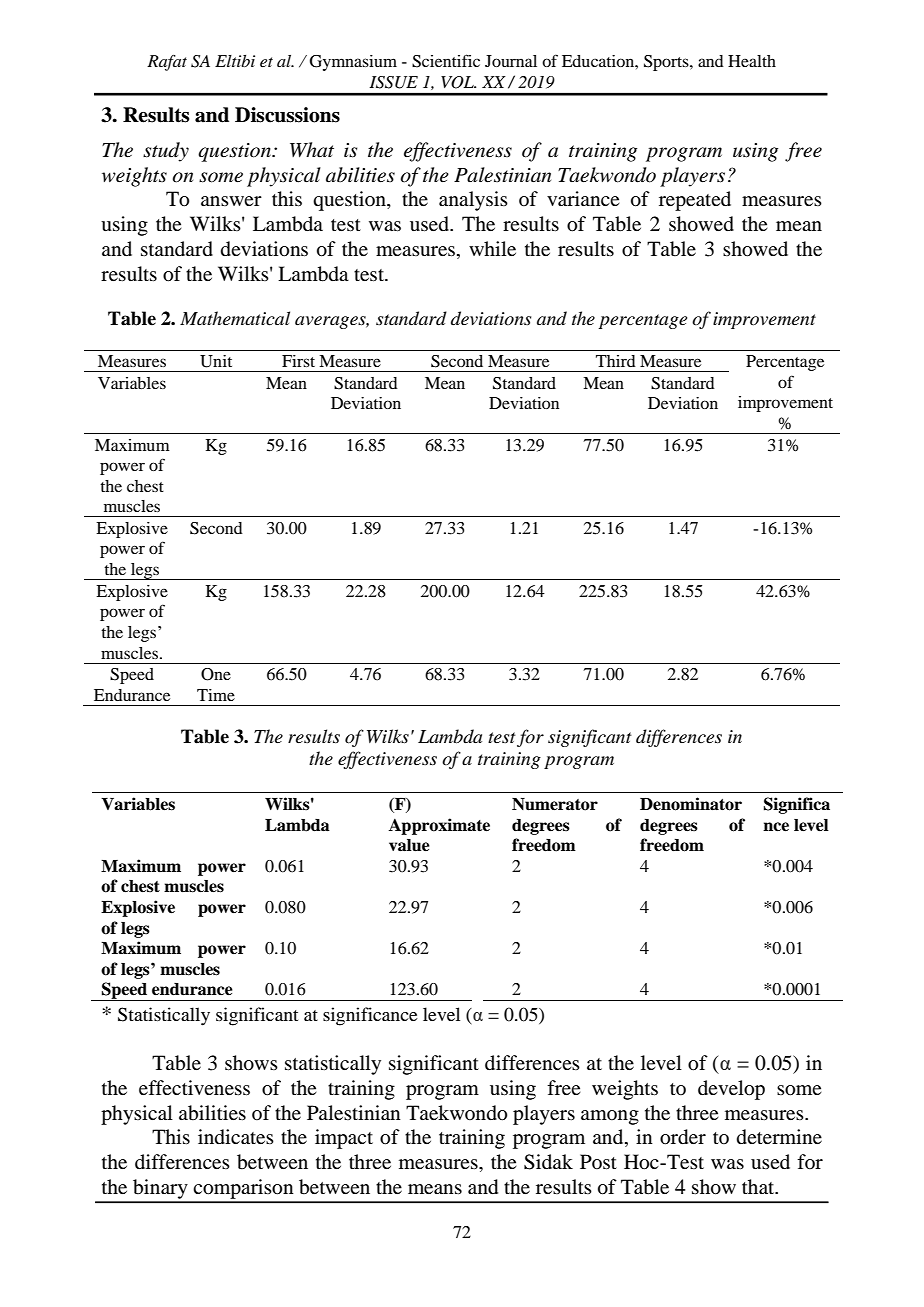 This screenshot has height=1307, width=924. I want to click on Denominator, so click(691, 804).
